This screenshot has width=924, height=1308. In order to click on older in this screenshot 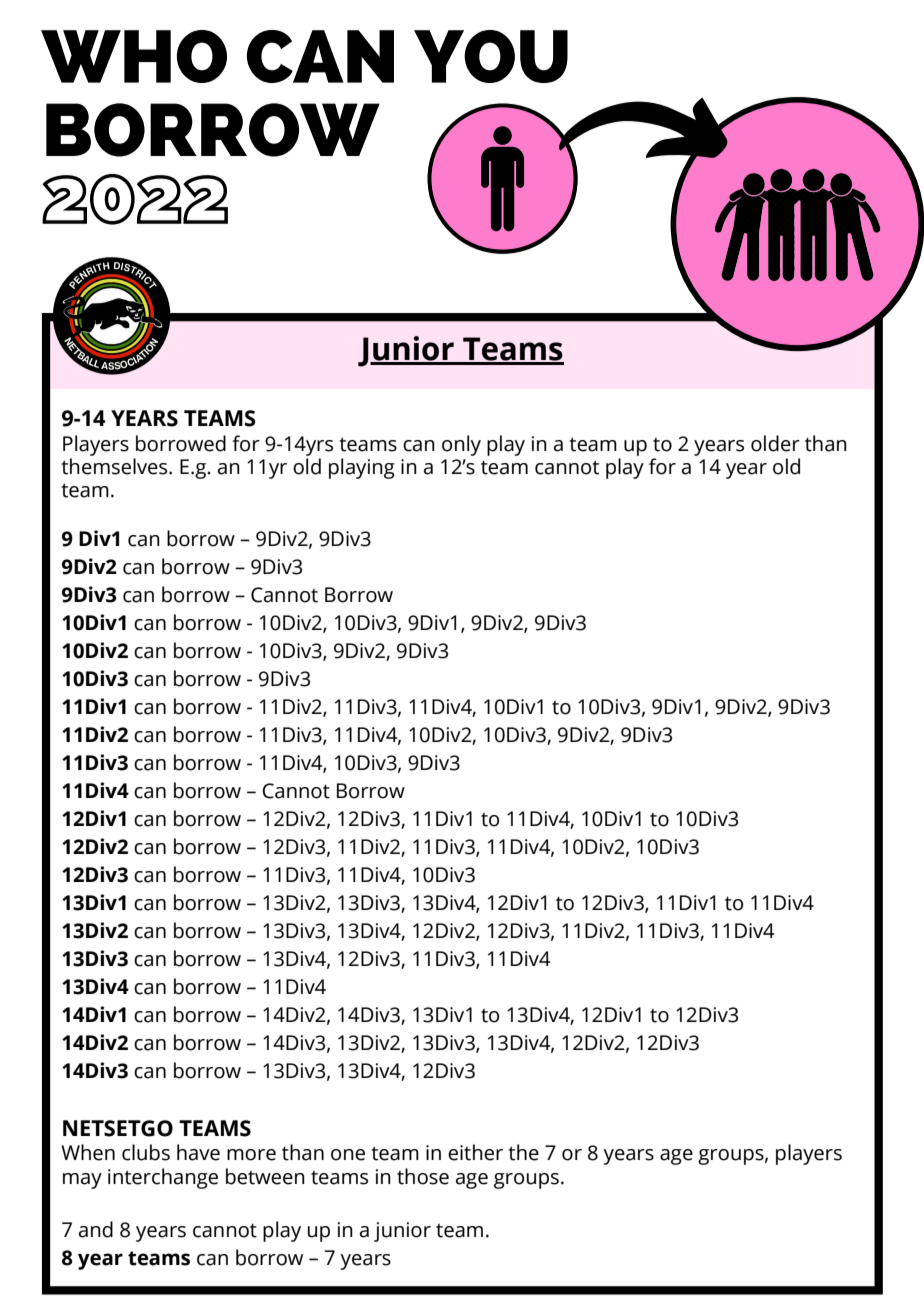, I will do `click(775, 443)`.
